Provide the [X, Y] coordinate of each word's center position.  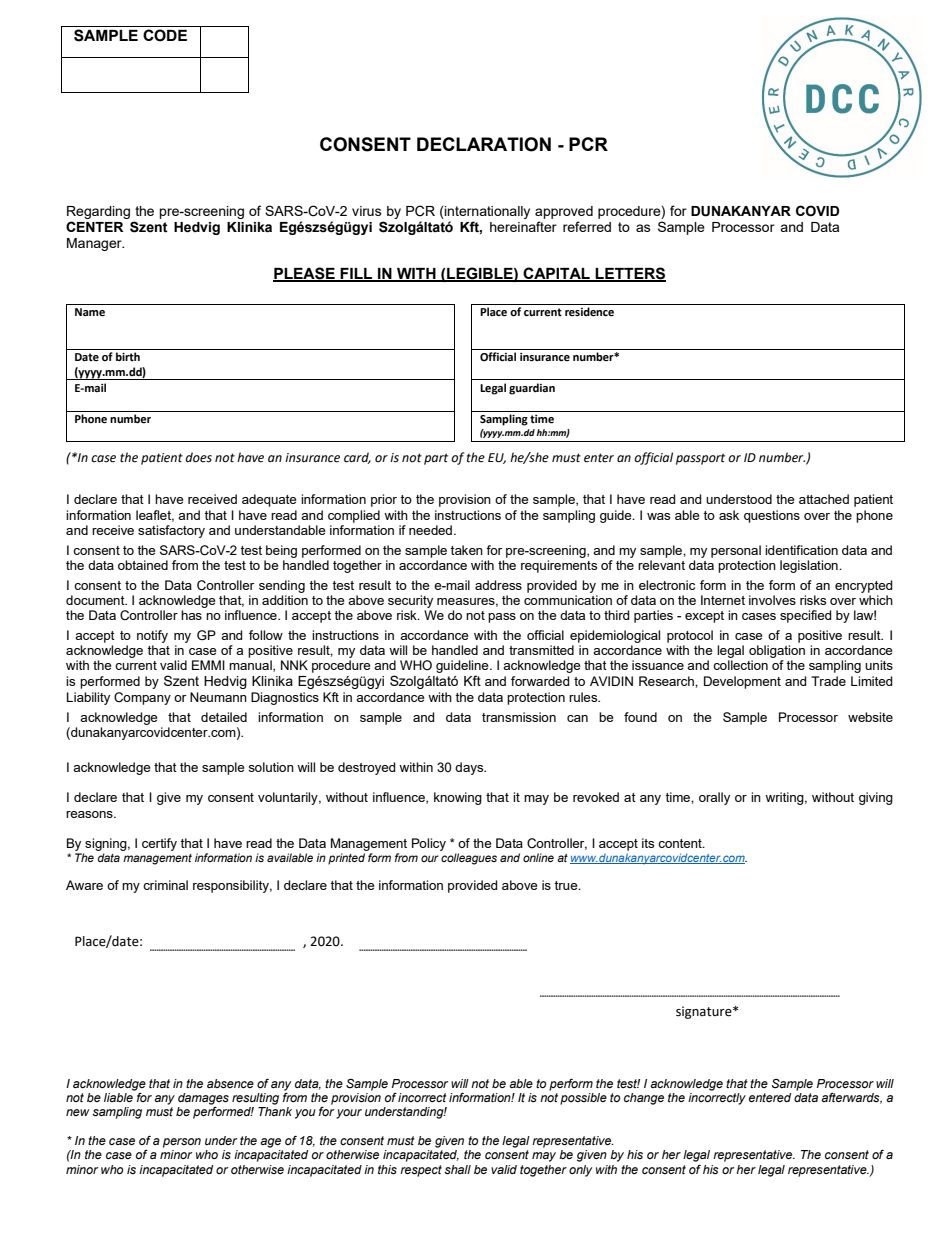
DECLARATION [484, 144]
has [191, 615]
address [498, 585]
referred [587, 226]
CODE [165, 35]
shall [457, 1170]
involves [772, 600]
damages [203, 1099]
